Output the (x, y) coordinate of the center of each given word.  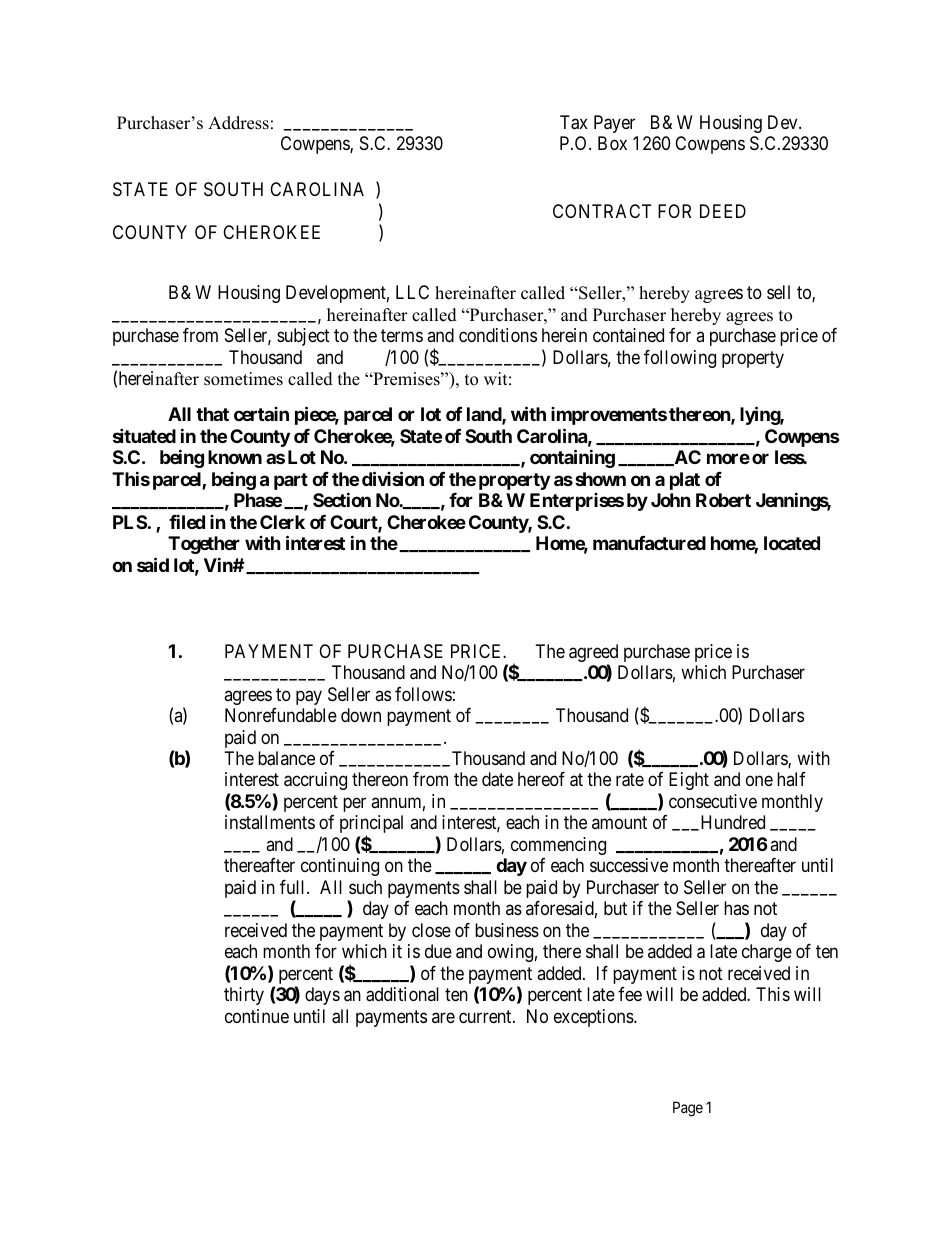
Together (204, 545)
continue (257, 1016)
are (443, 1017)
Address (238, 123)
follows (423, 694)
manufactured (649, 543)
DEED (723, 211)
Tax (574, 122)
